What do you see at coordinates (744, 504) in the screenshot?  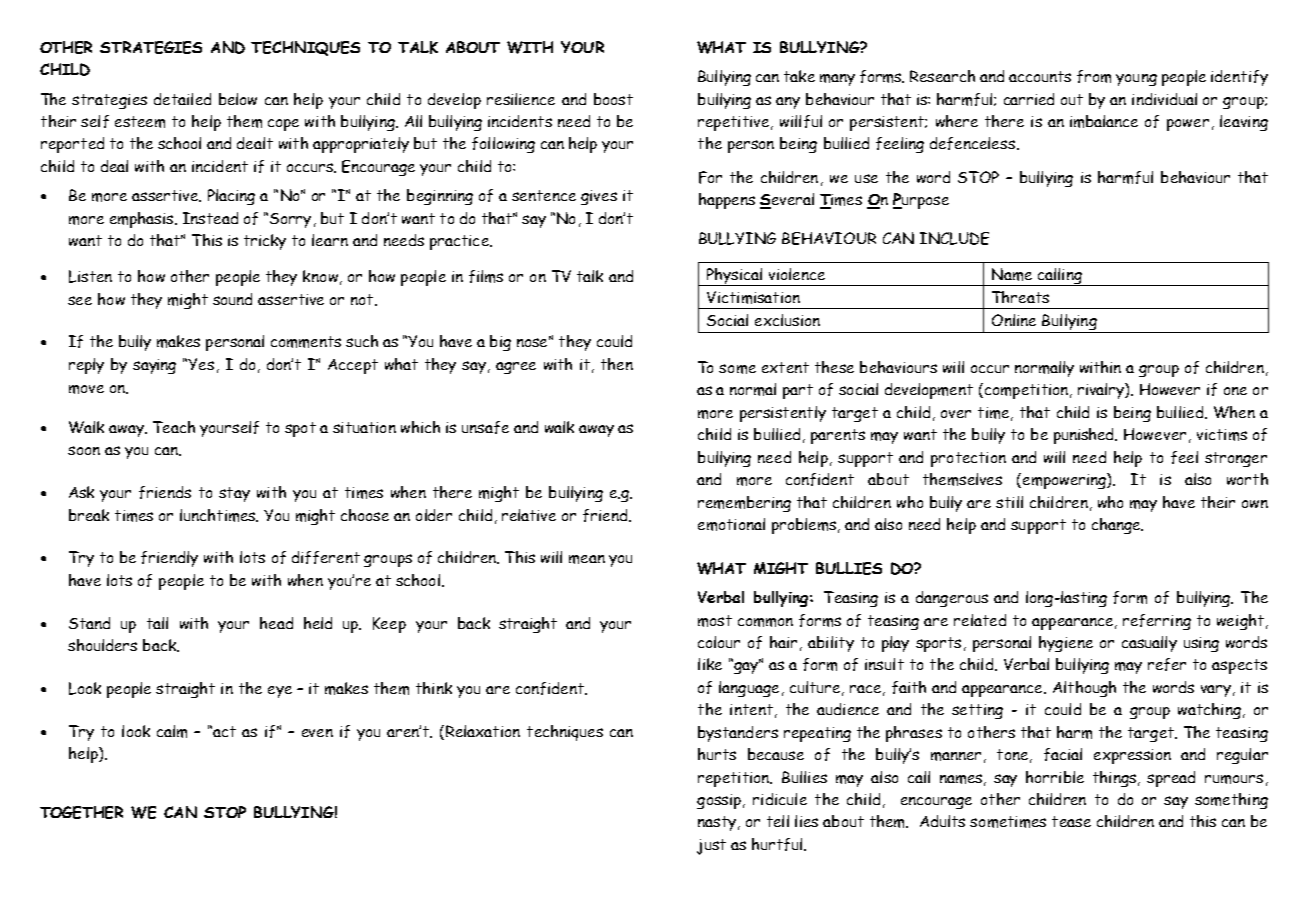 I see `remembering` at bounding box center [744, 504].
